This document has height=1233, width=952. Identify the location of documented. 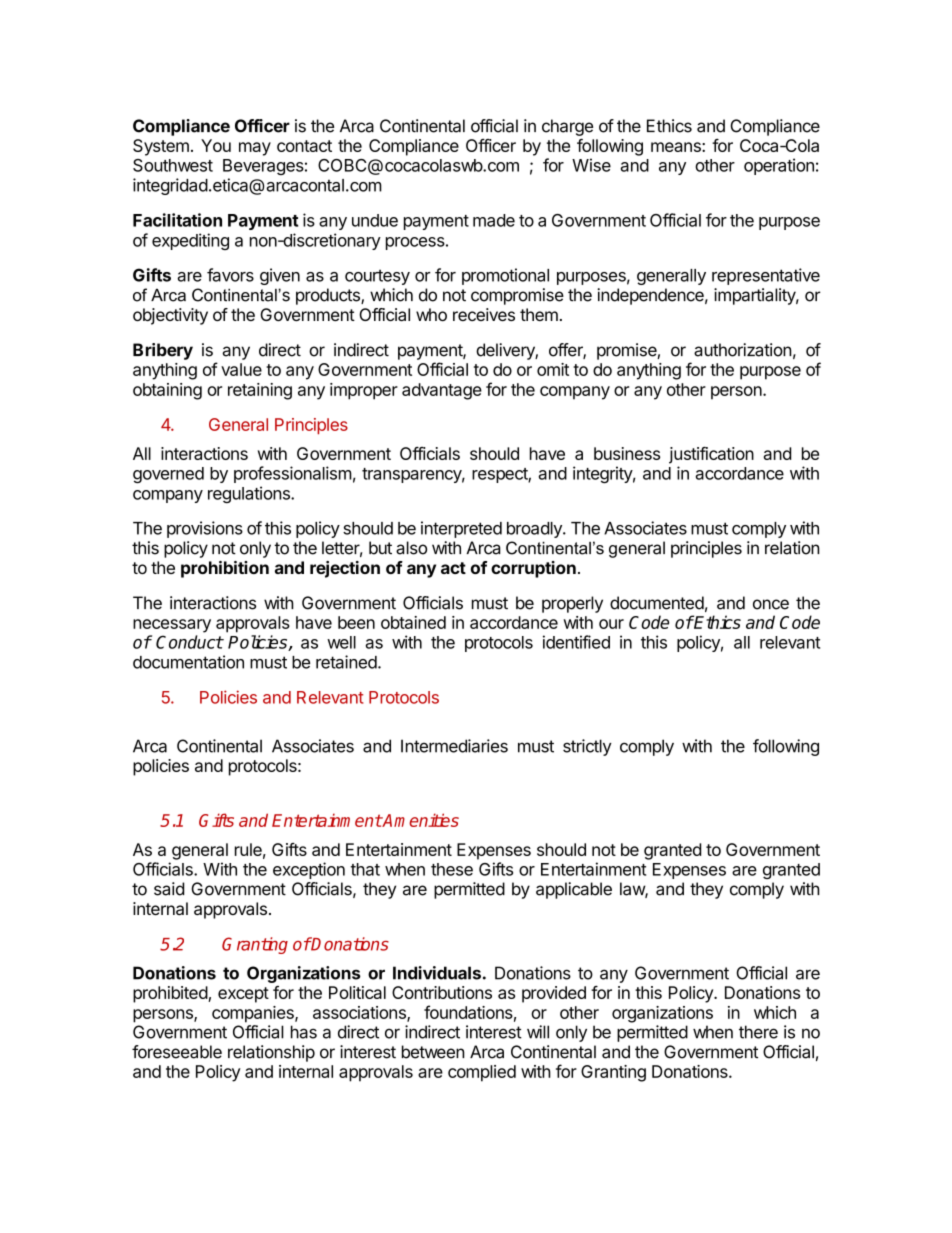
(657, 603).
